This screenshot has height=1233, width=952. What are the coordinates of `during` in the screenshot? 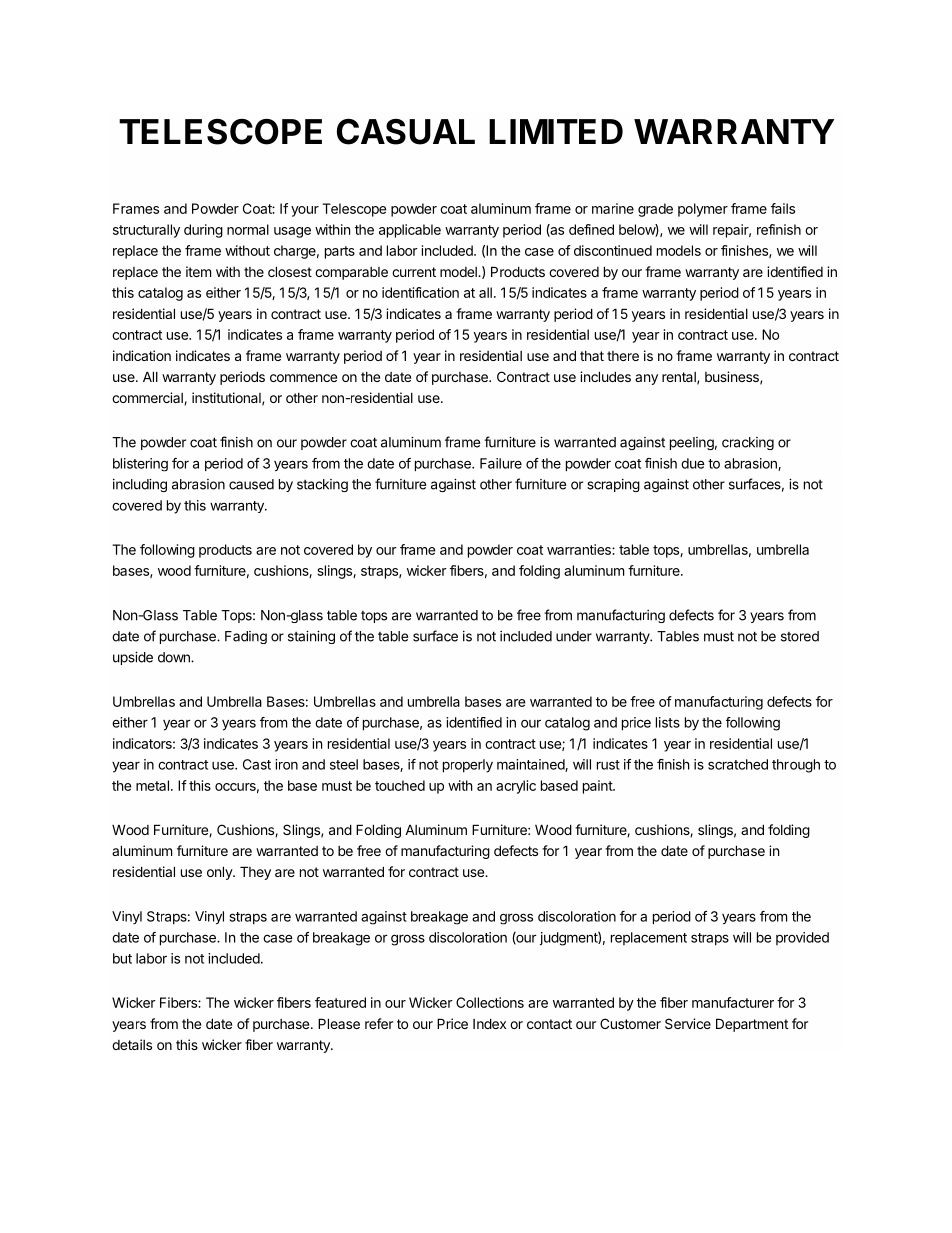 It's located at (203, 231).
